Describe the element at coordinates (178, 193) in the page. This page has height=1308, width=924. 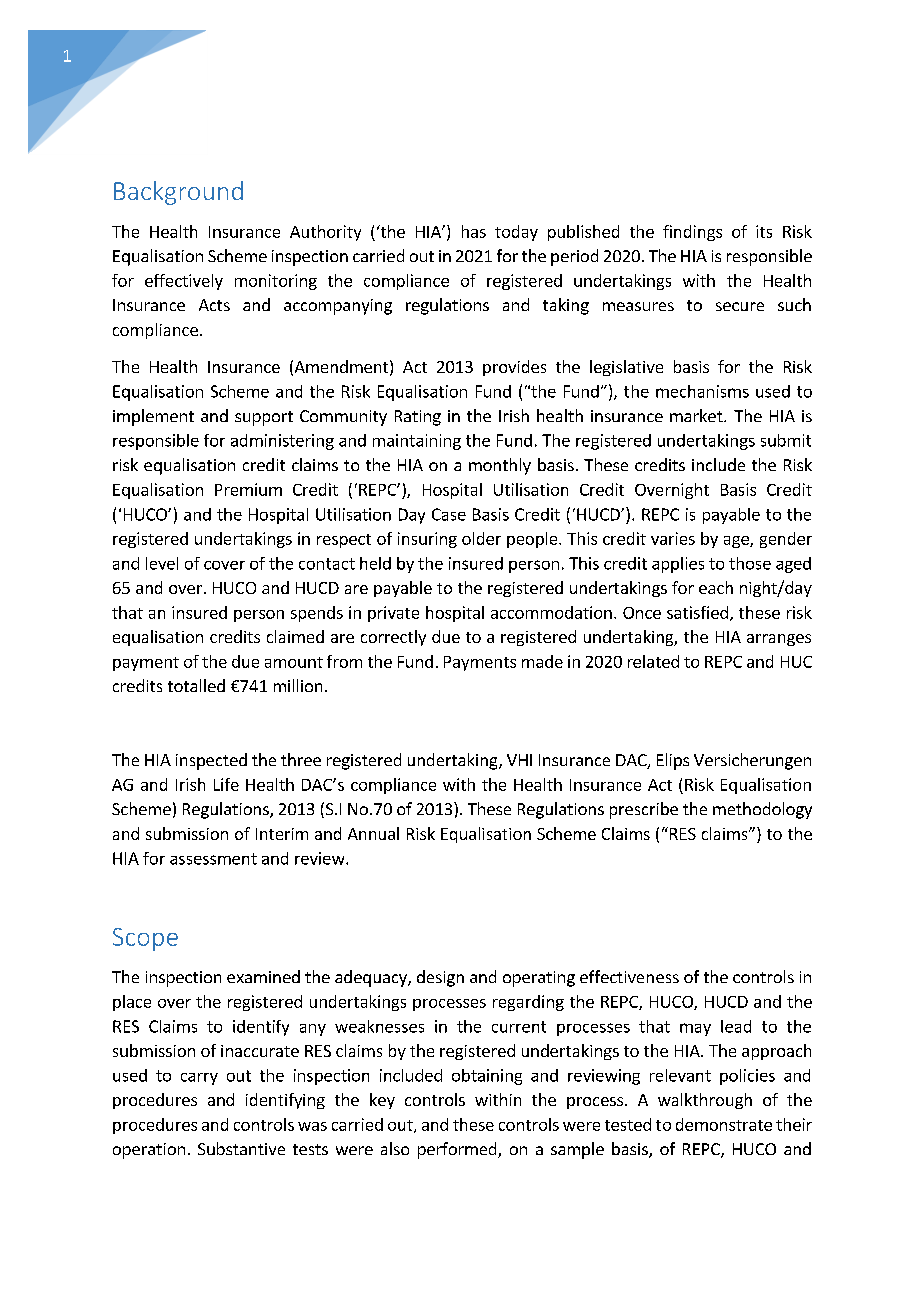
I see `Background` at that location.
